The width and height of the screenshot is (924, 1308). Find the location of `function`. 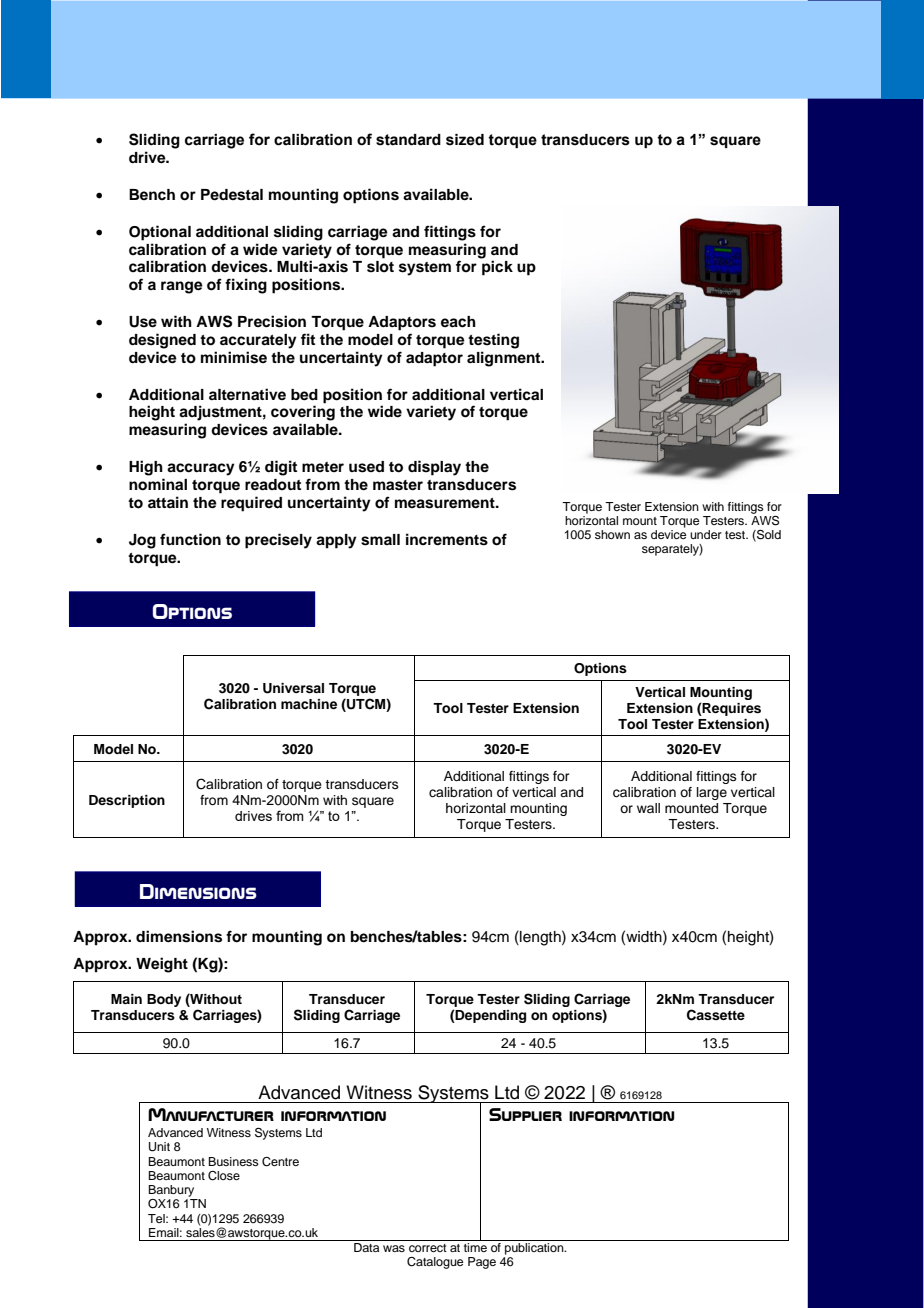

function is located at coordinates (190, 539).
